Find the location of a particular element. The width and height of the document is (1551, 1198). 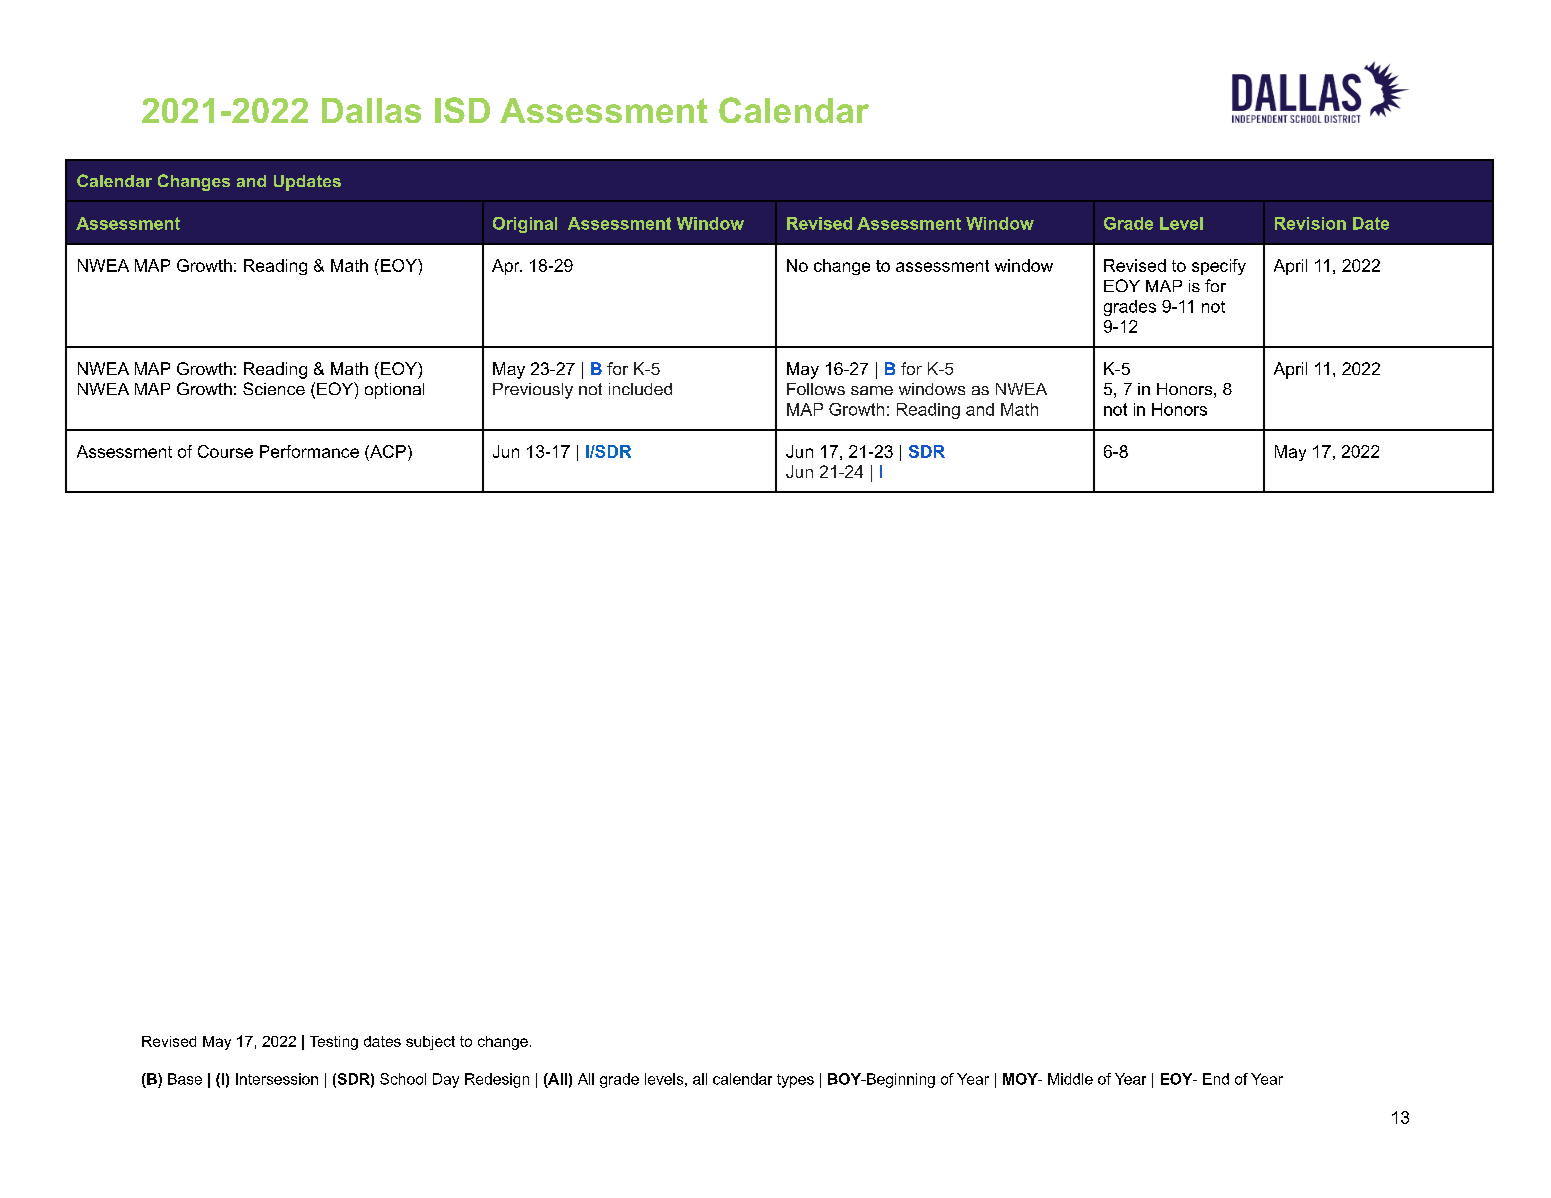

Redesign is located at coordinates (497, 1080).
